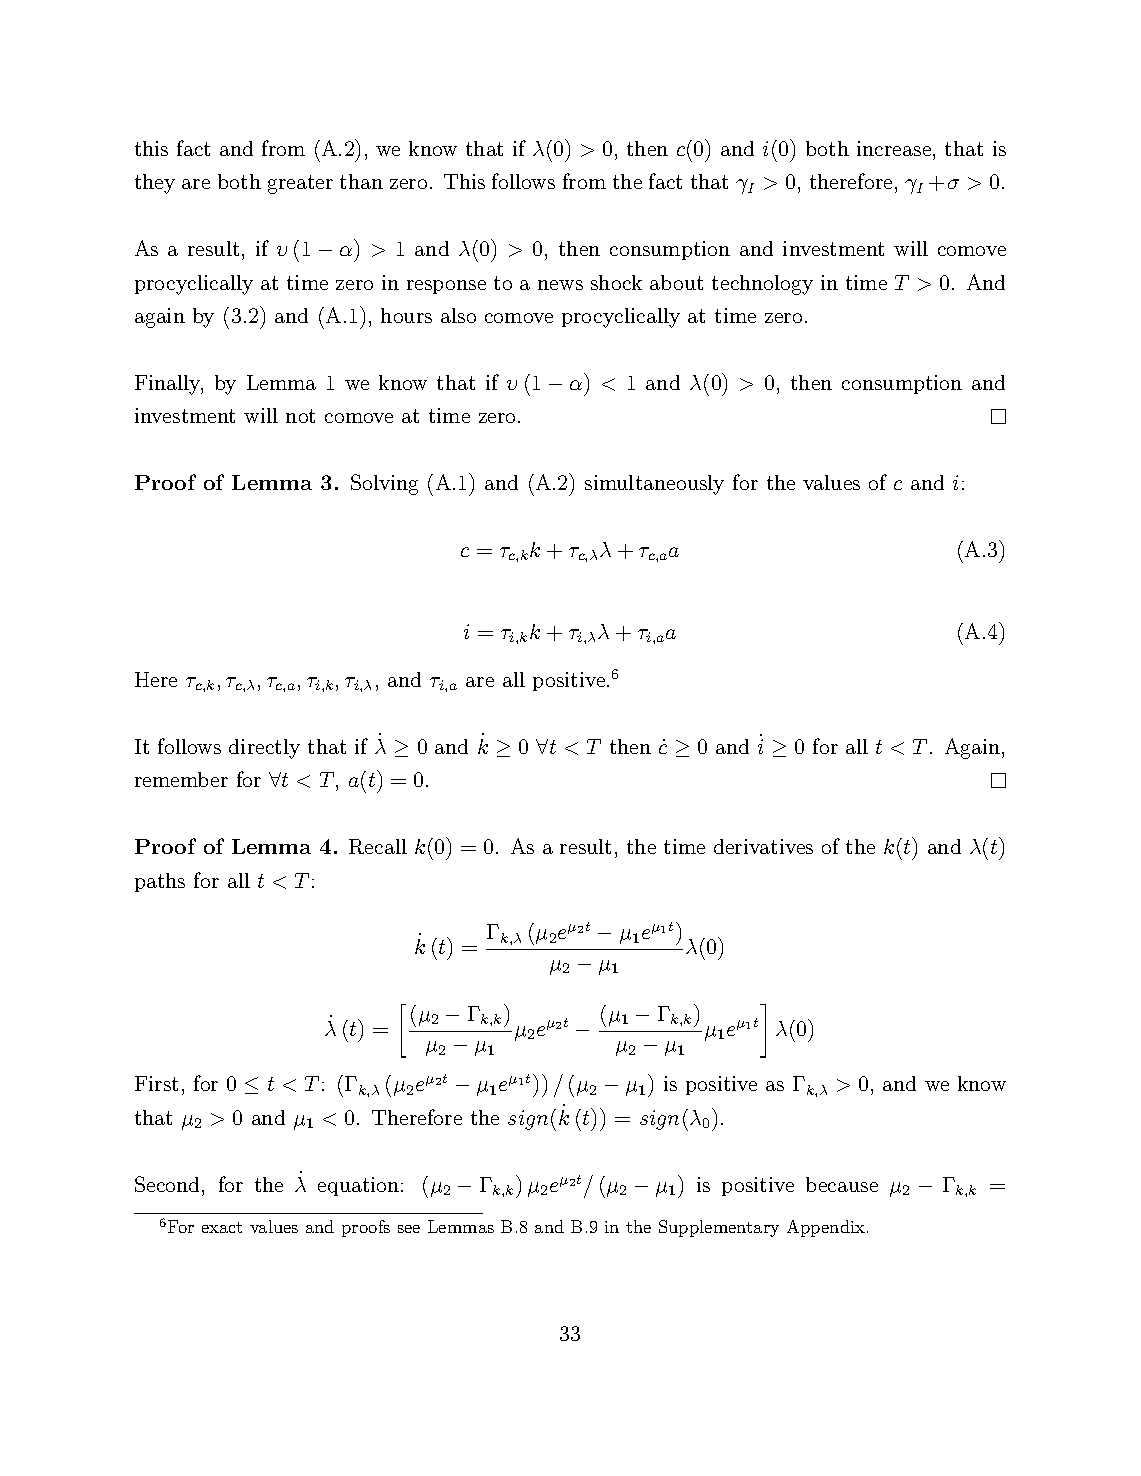 Image resolution: width=1141 pixels, height=1476 pixels. What do you see at coordinates (222, 1227) in the page?
I see `exact` at bounding box center [222, 1227].
